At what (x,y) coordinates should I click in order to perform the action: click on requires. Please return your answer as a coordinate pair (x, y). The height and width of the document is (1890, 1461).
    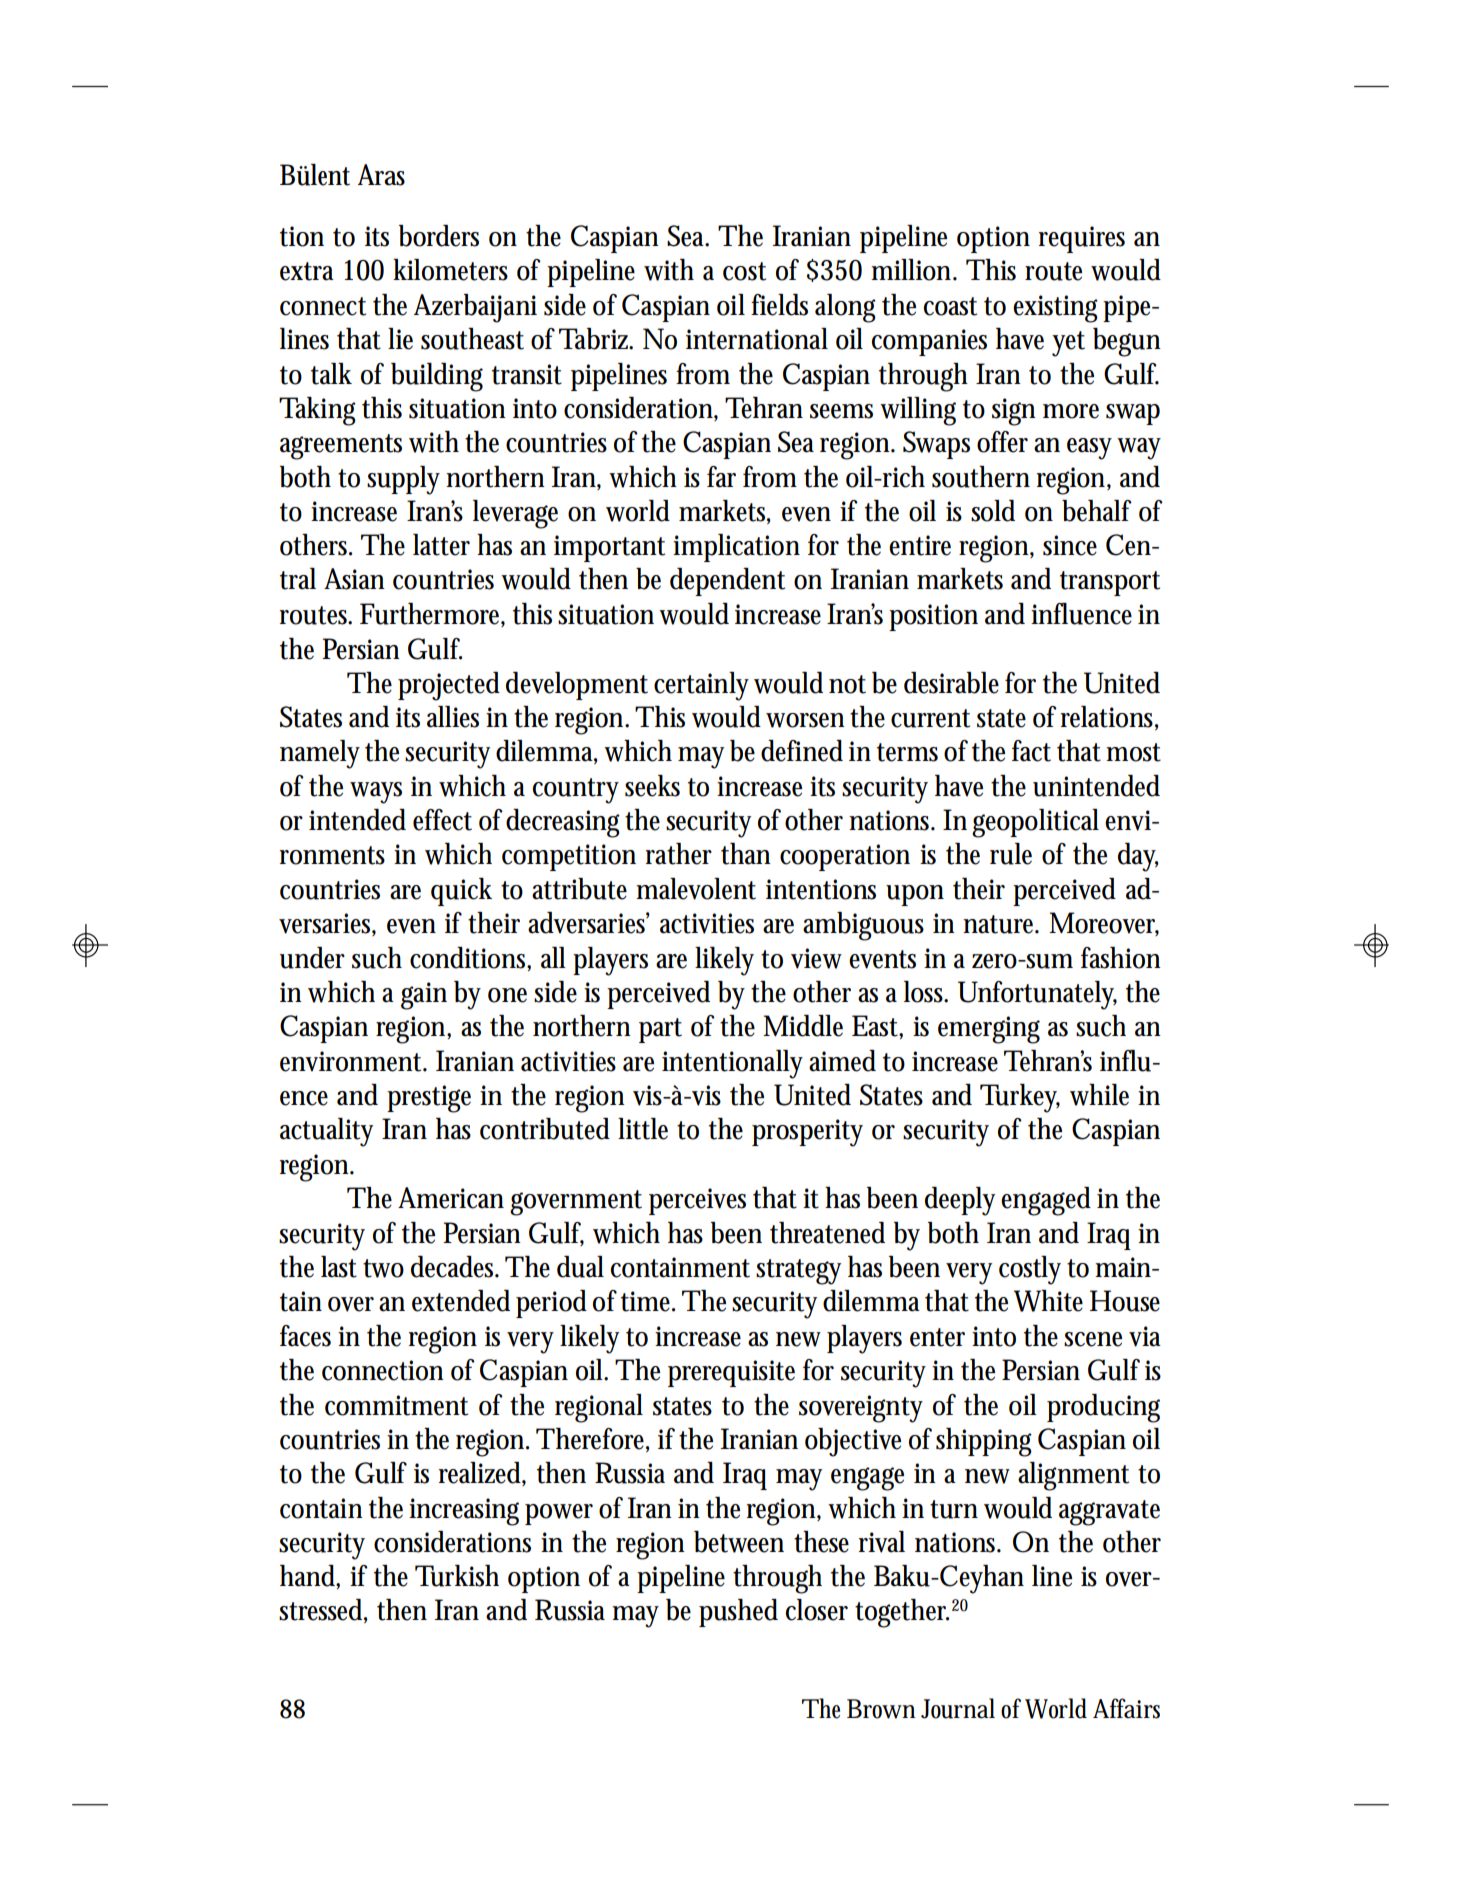
    Looking at the image, I should click on (1082, 239).
